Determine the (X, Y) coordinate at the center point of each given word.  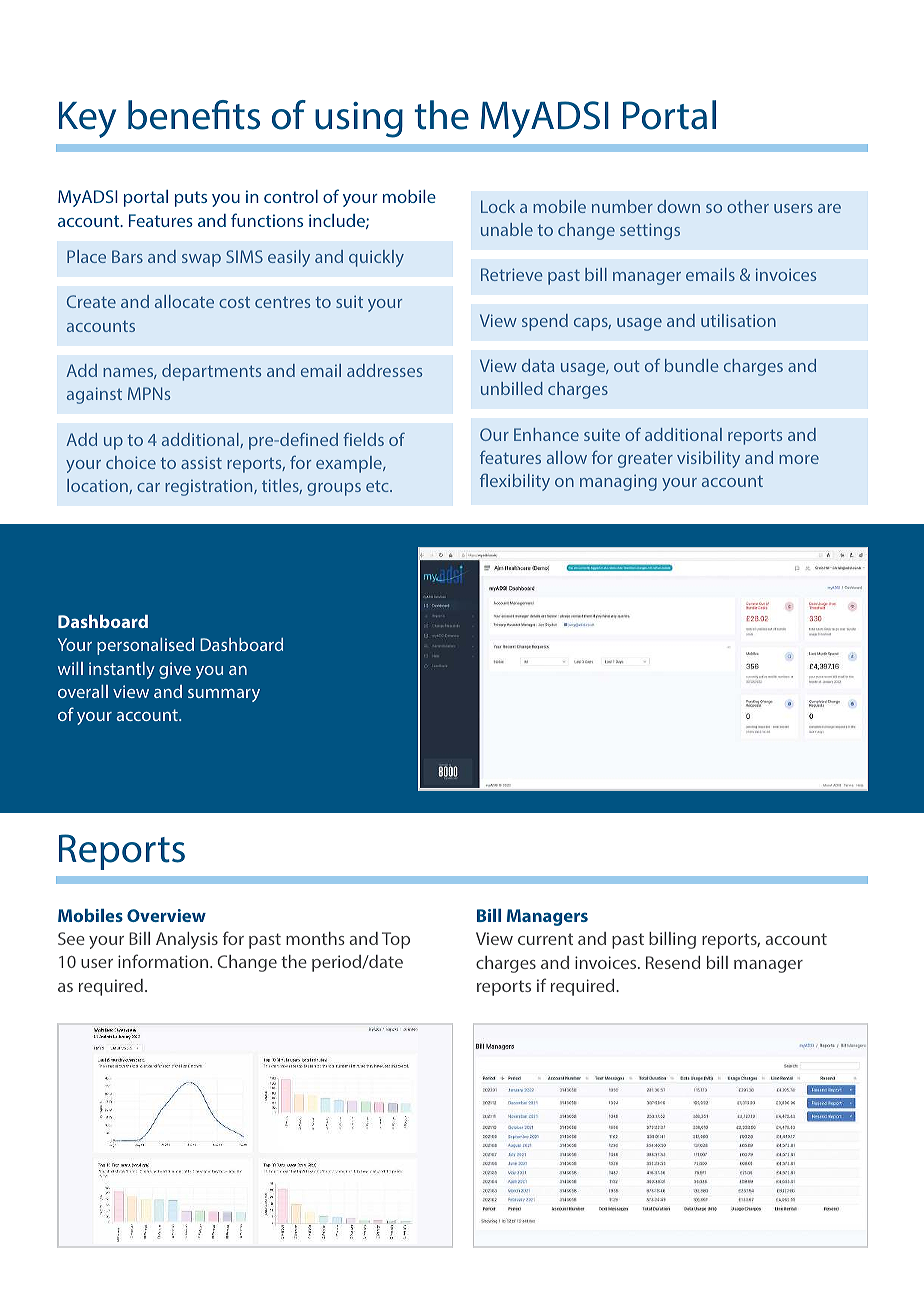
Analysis (187, 940)
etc (378, 486)
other (748, 206)
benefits (194, 115)
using (359, 120)
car (148, 487)
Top (396, 940)
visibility (708, 459)
